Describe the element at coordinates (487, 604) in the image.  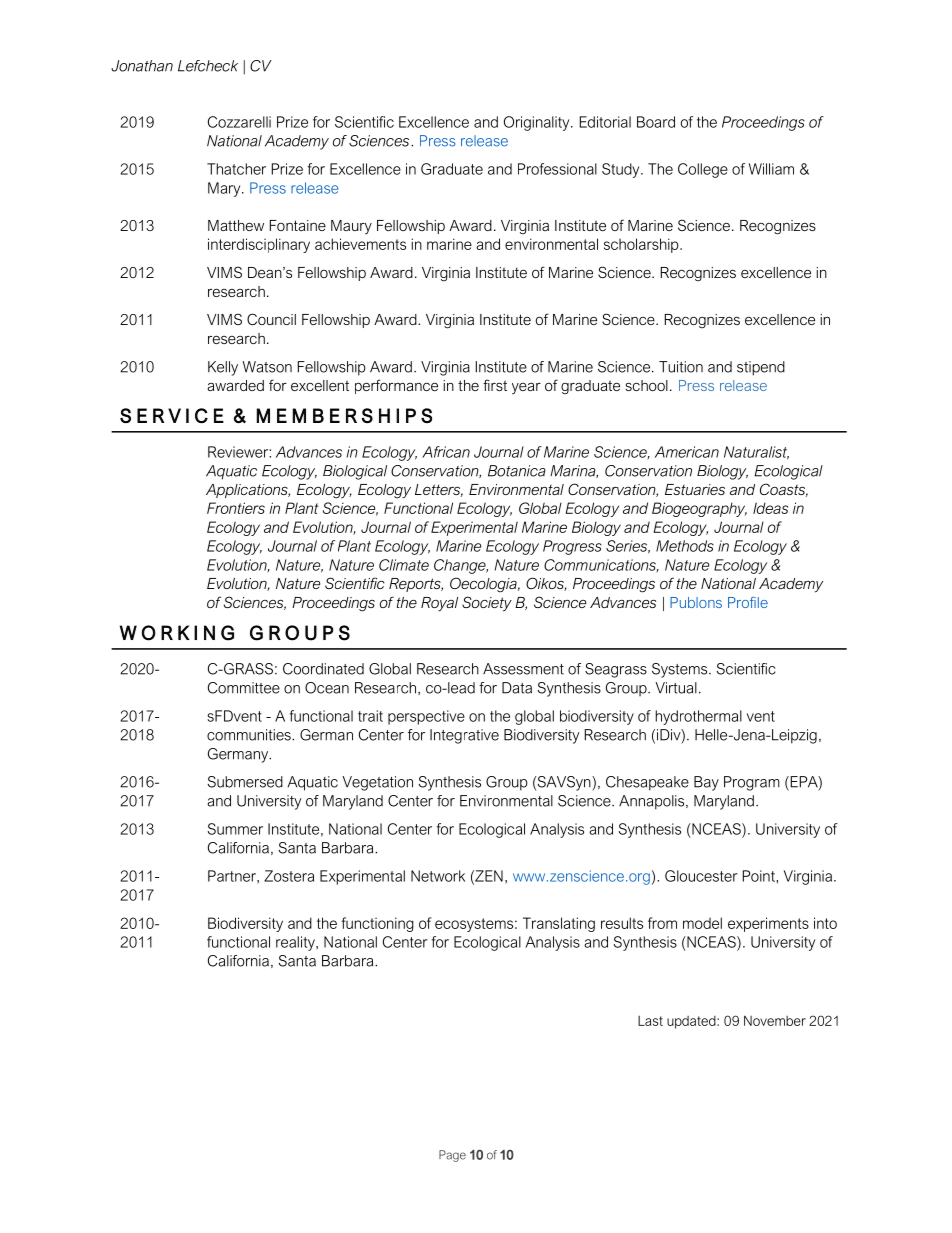
I see `Society` at that location.
